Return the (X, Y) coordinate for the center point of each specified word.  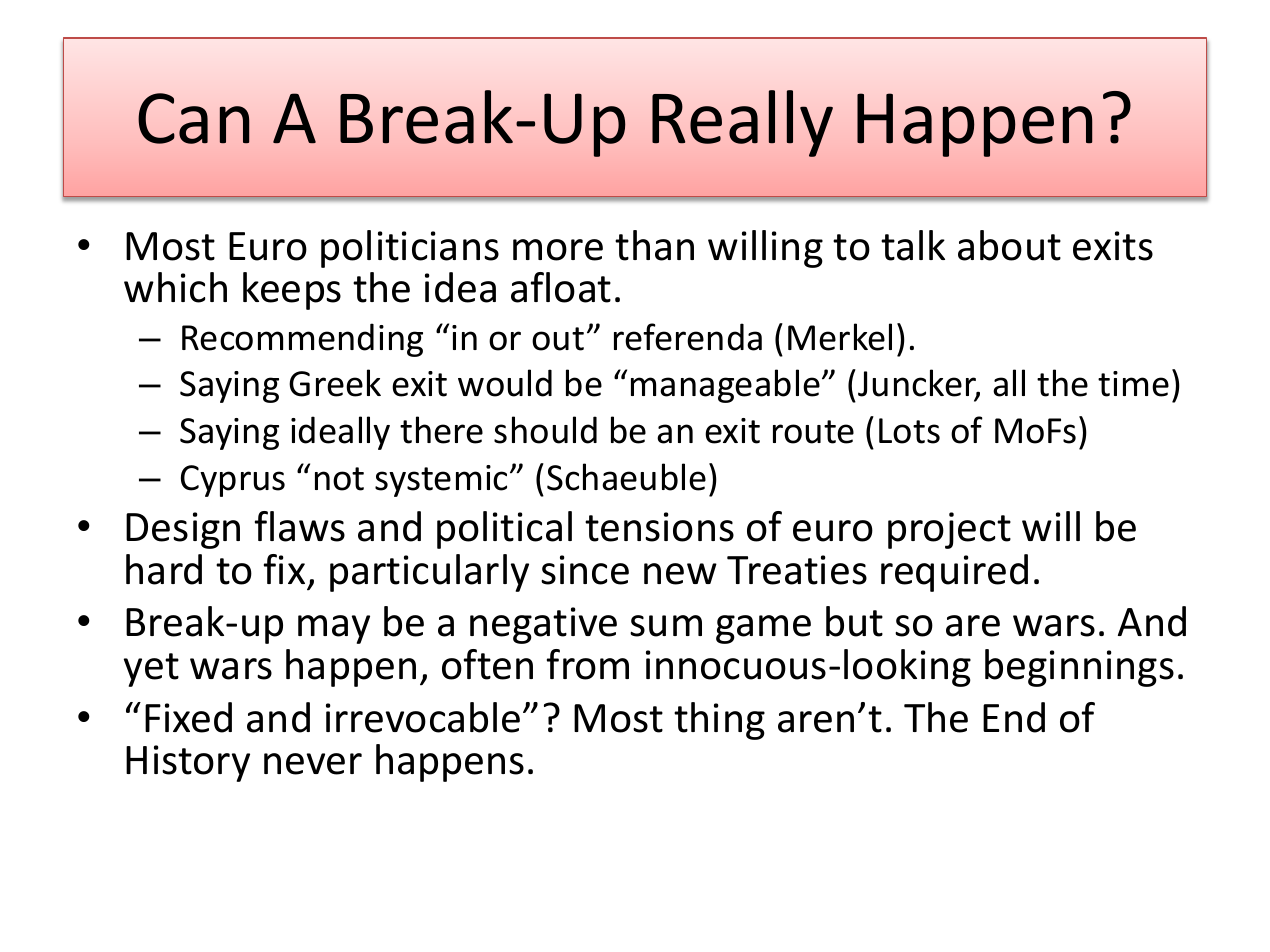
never (313, 764)
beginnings (1079, 668)
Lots (909, 431)
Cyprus (233, 481)
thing (719, 721)
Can (194, 118)
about (1009, 245)
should (545, 430)
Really (742, 123)
